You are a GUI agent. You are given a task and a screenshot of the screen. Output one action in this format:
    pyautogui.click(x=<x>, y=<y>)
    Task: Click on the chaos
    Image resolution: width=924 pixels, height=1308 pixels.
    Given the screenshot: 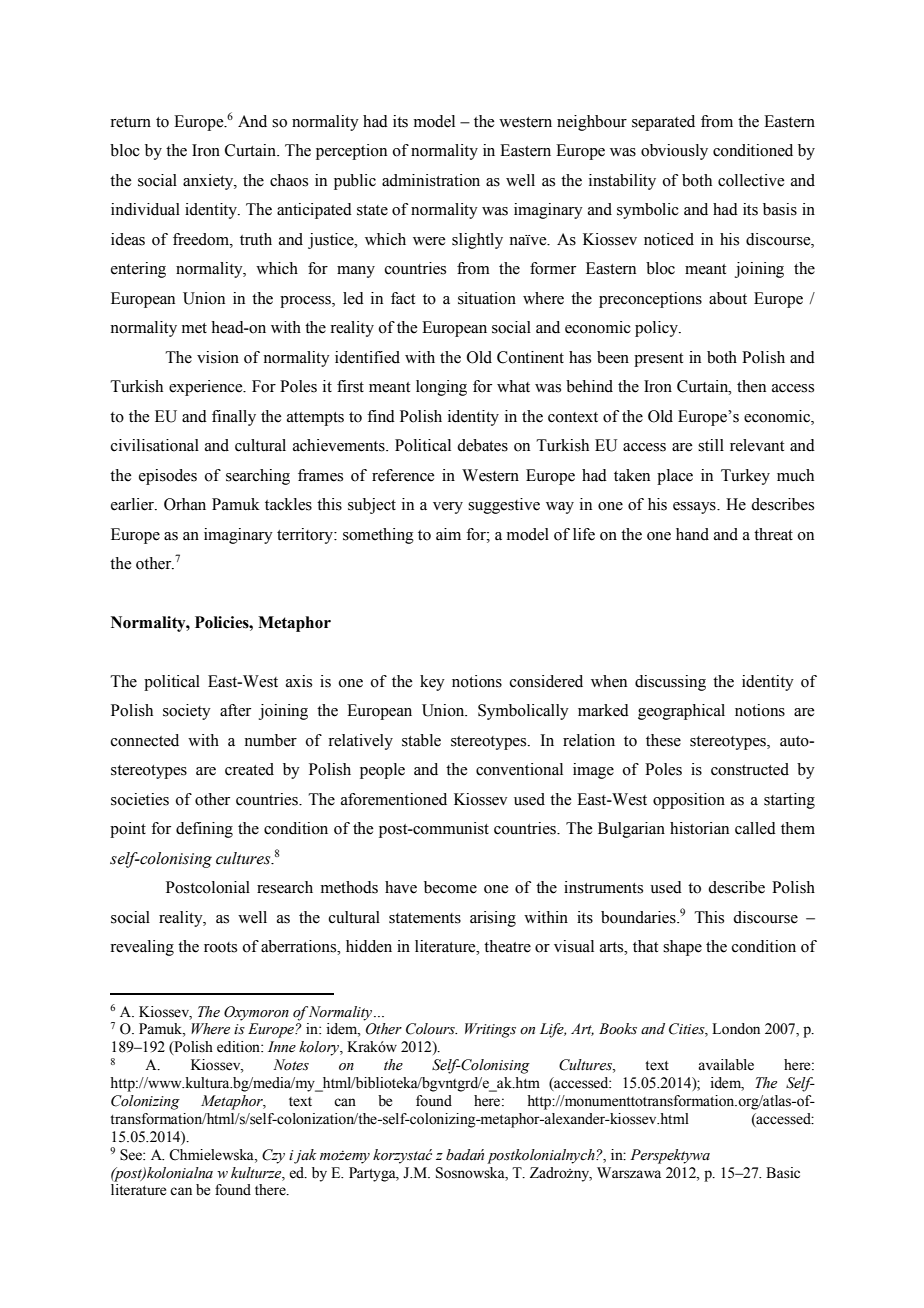 What is the action you would take?
    pyautogui.click(x=289, y=180)
